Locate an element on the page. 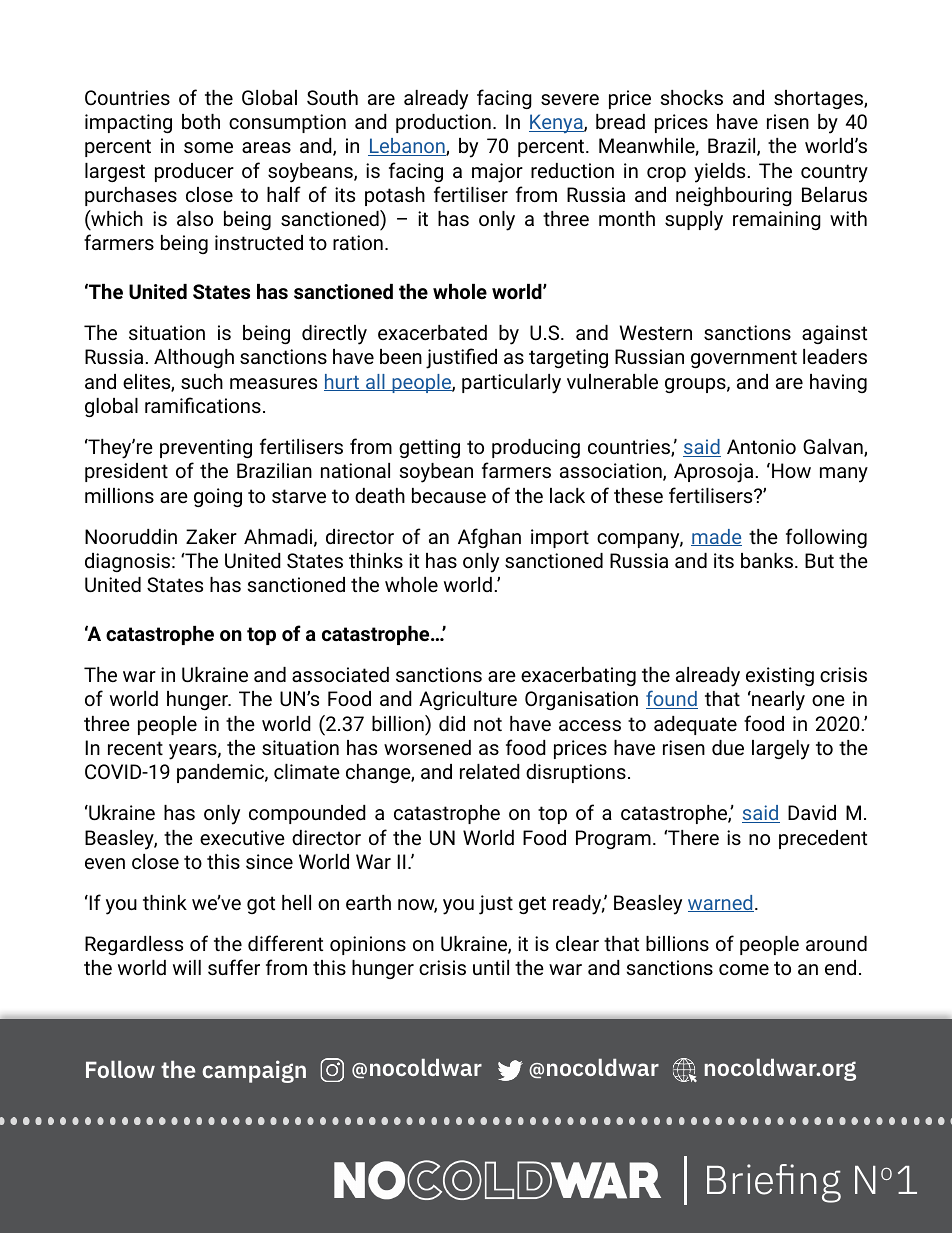 The height and width of the document is (1233, 952). yields is located at coordinates (719, 173).
